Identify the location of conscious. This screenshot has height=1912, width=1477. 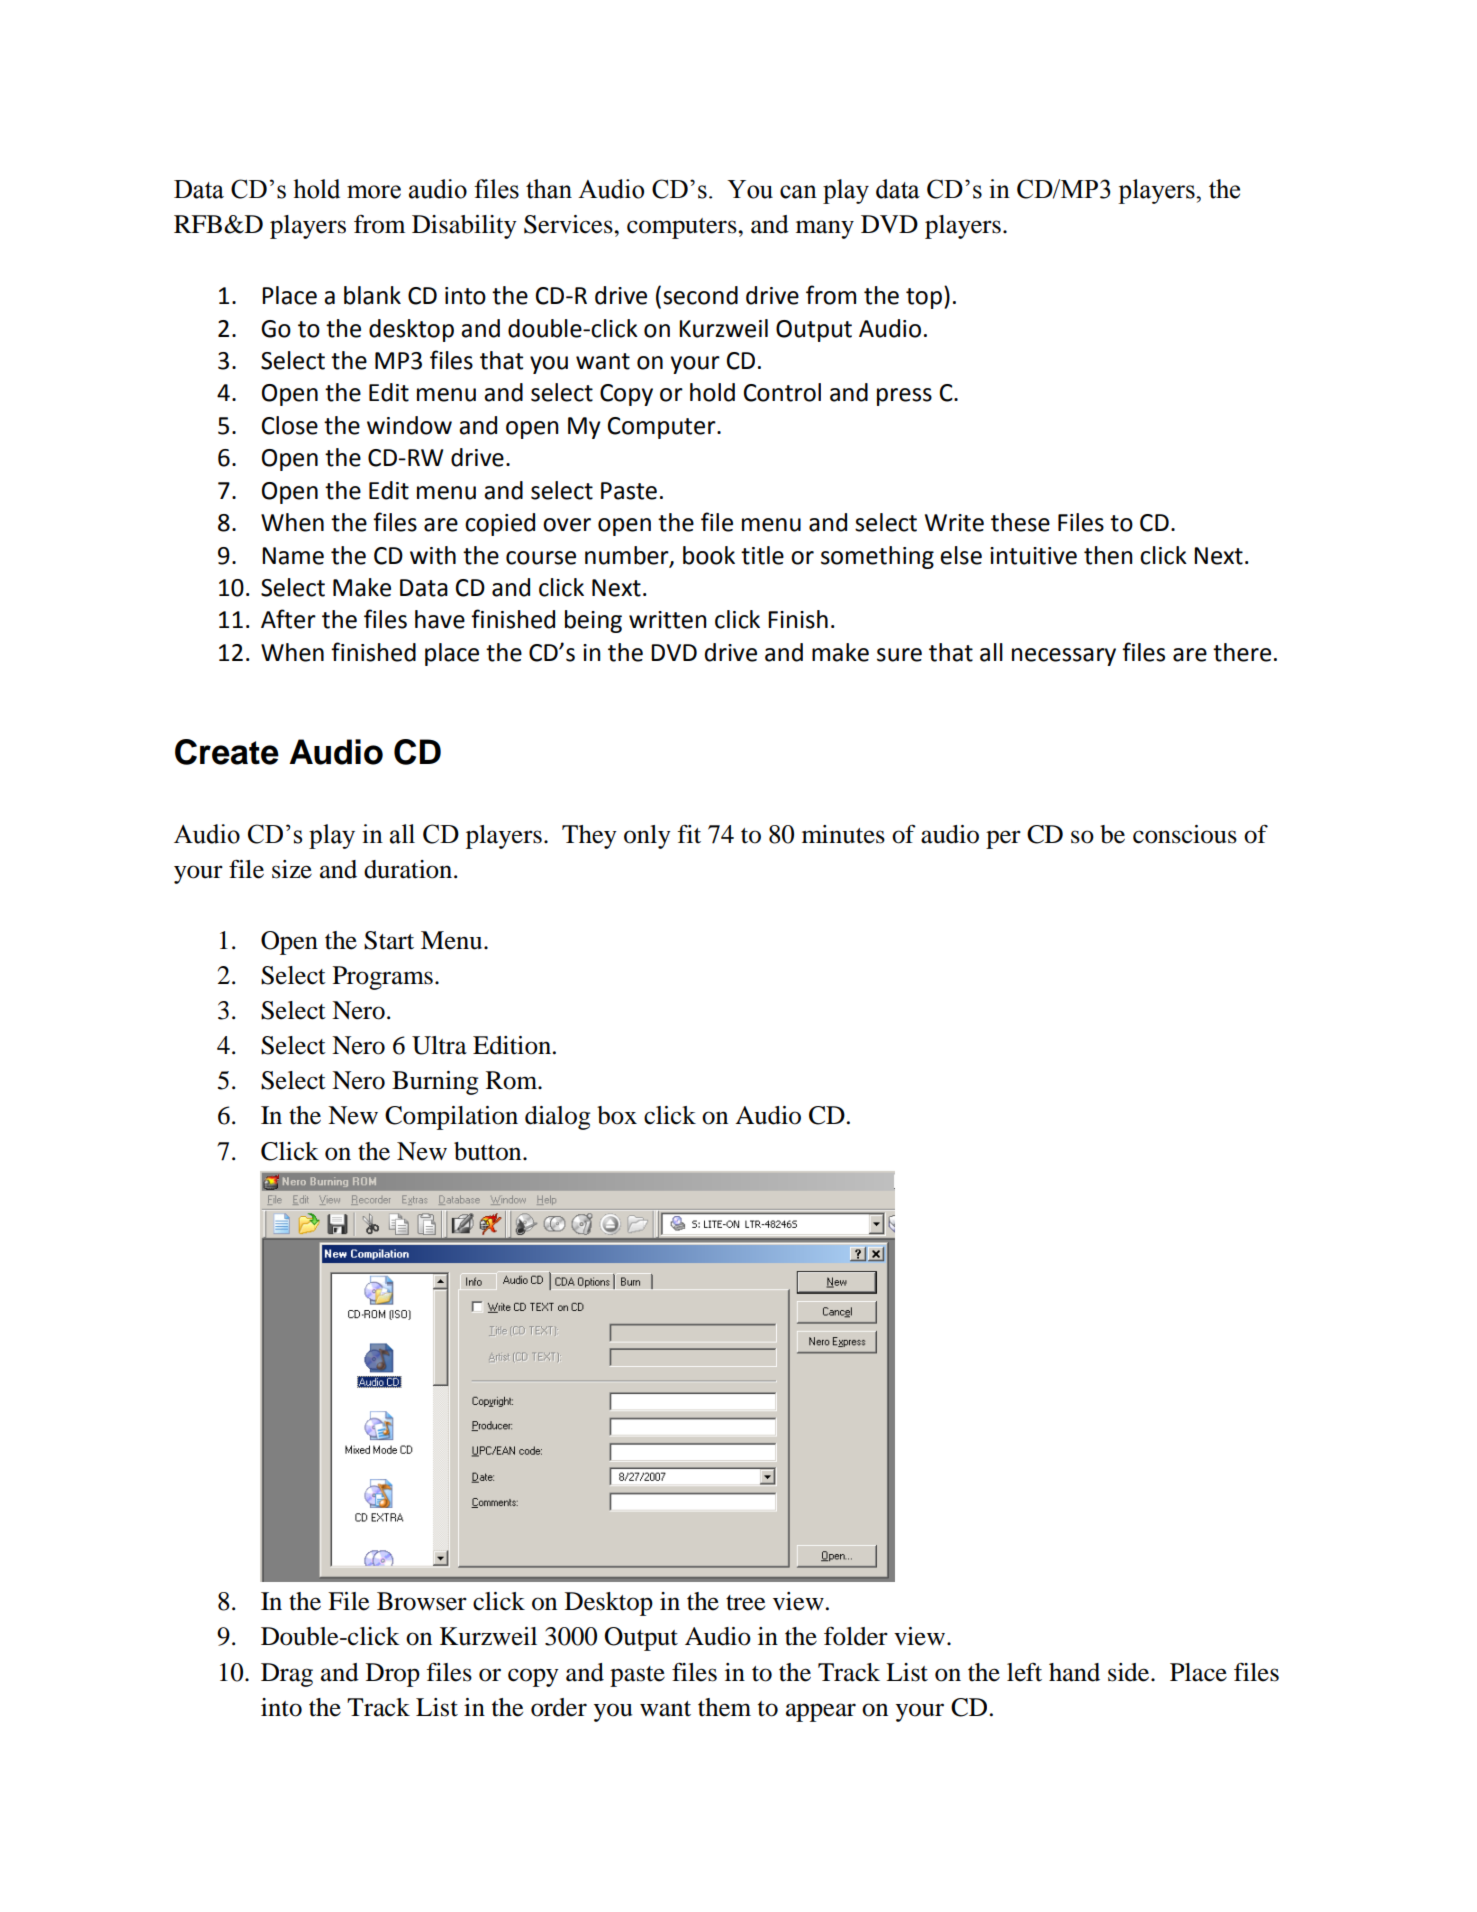
(1185, 834).
